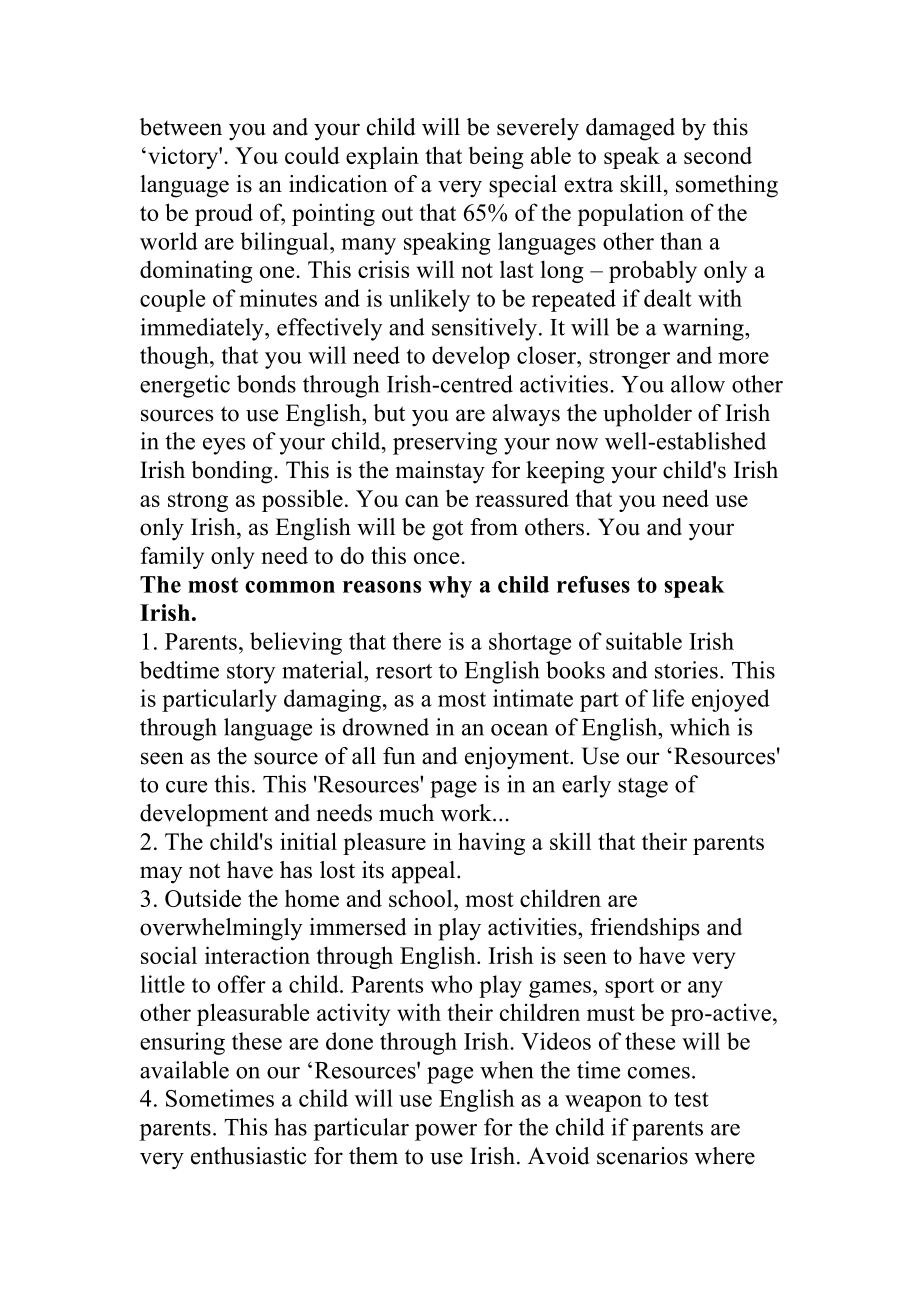 The image size is (924, 1308). What do you see at coordinates (643, 788) in the document?
I see `stage` at bounding box center [643, 788].
